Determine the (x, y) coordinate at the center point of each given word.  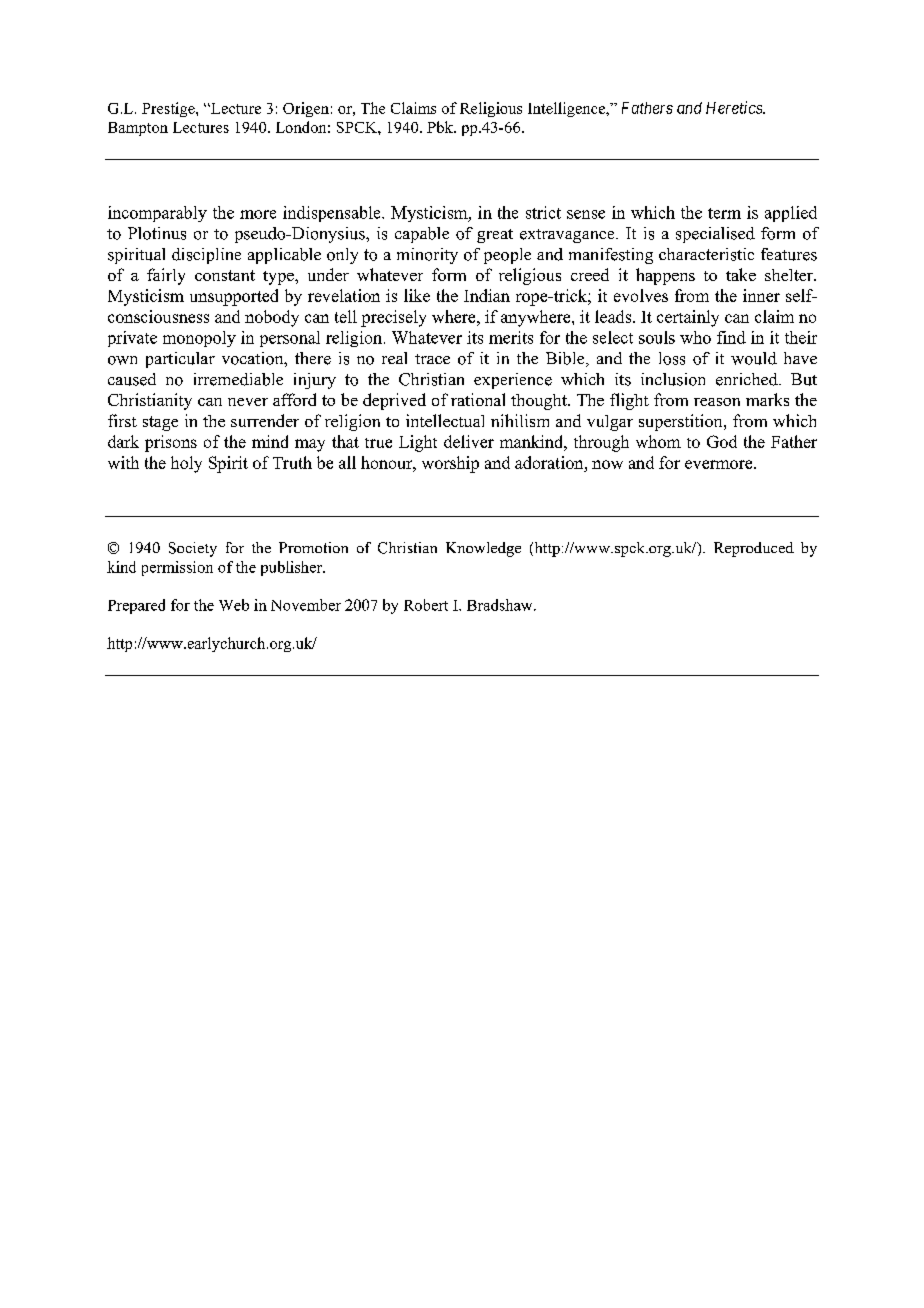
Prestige (169, 109)
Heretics (735, 107)
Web (234, 605)
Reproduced (754, 549)
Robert (426, 605)
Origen (306, 109)
